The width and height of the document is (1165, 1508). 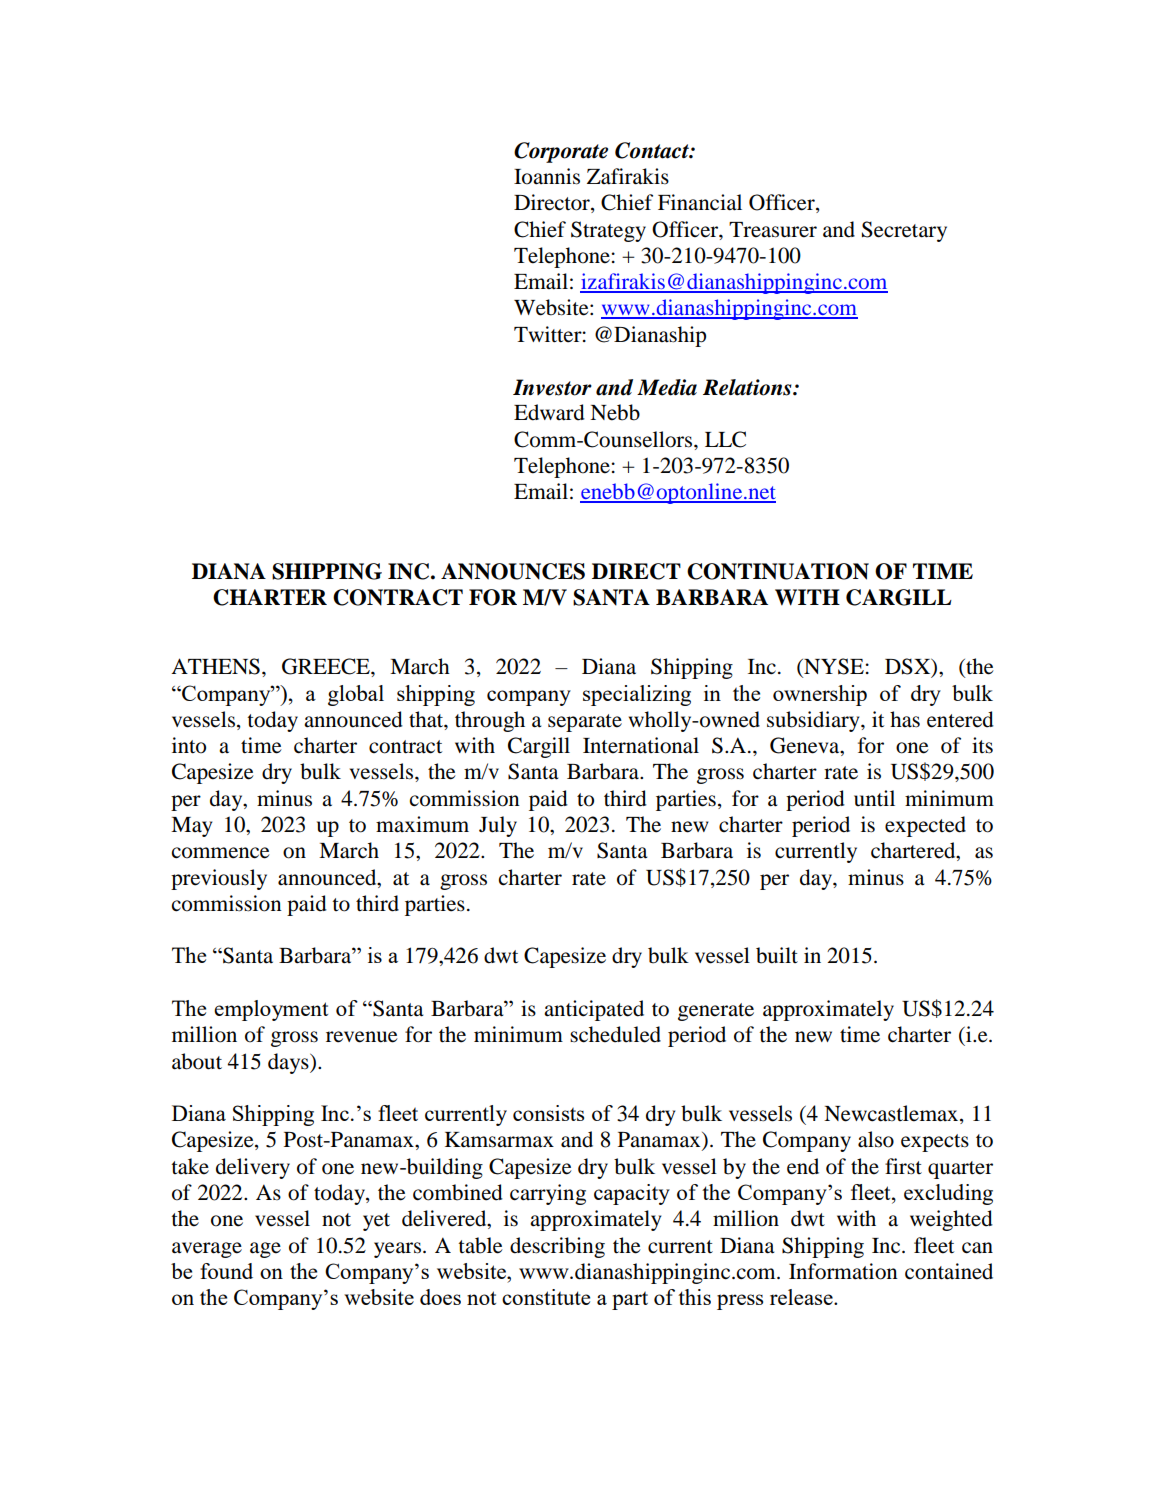 I want to click on Secretary, so click(x=904, y=231).
